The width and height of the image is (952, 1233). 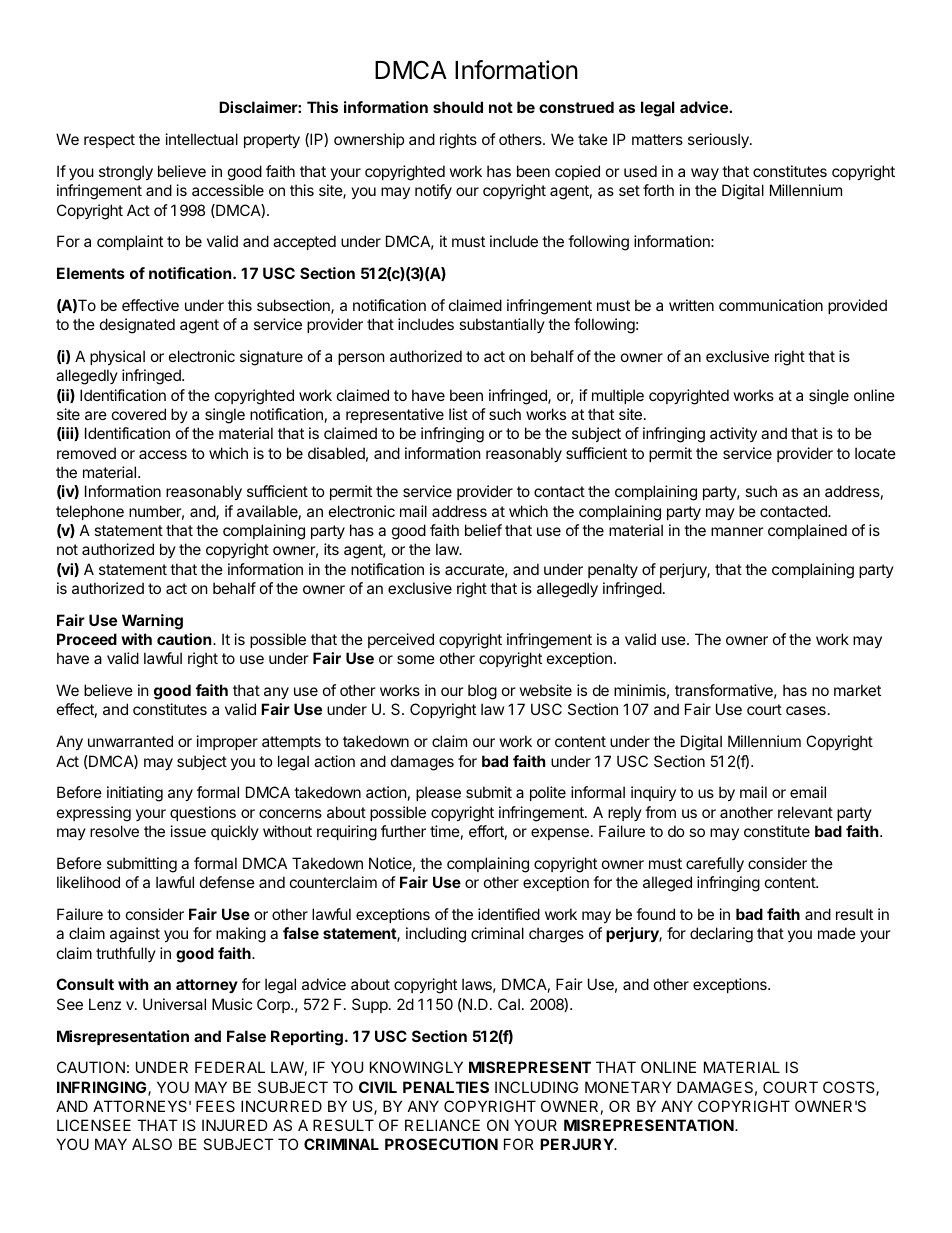 I want to click on intellectual, so click(x=202, y=139).
